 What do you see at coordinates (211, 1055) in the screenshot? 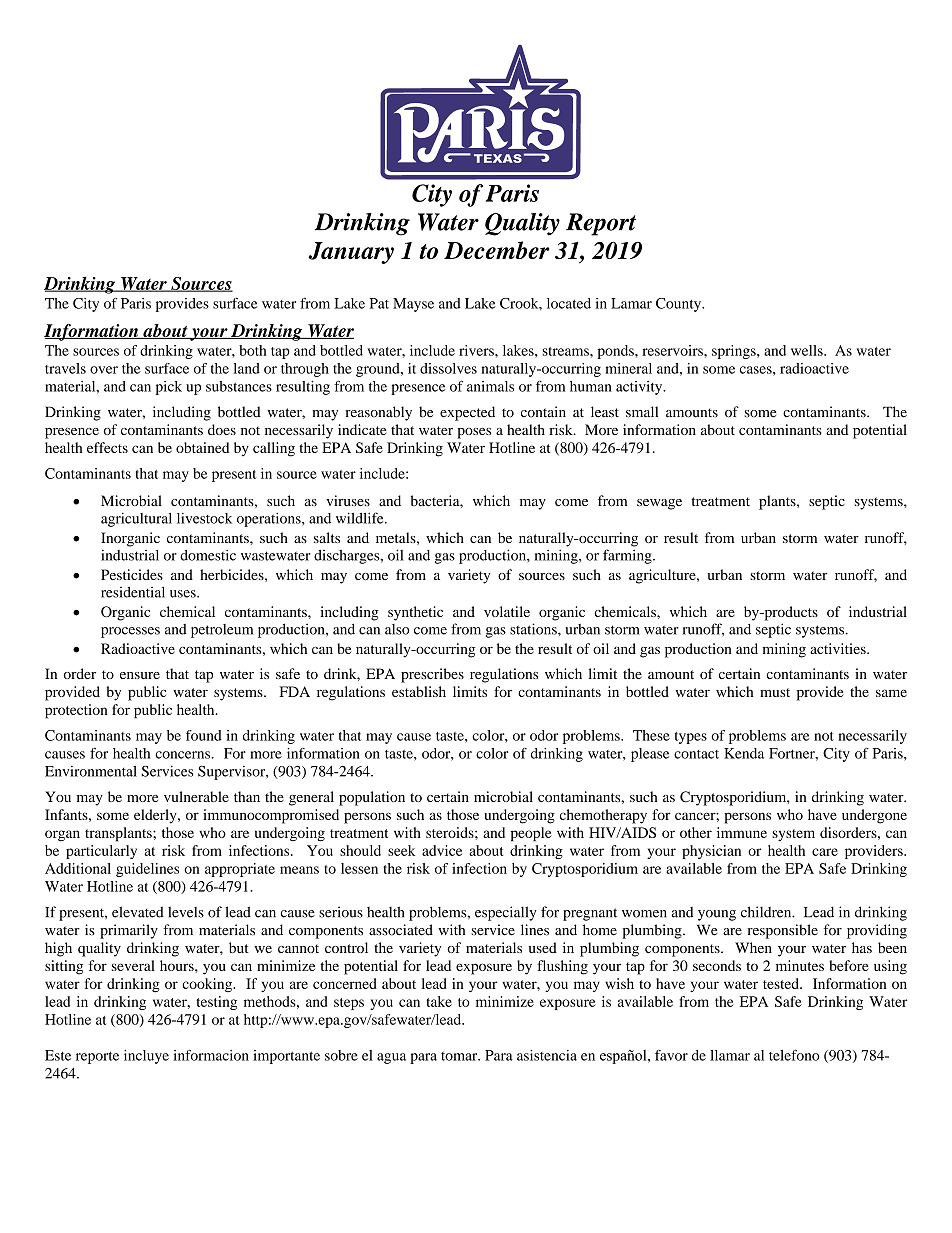
I see `informacion` at bounding box center [211, 1055].
